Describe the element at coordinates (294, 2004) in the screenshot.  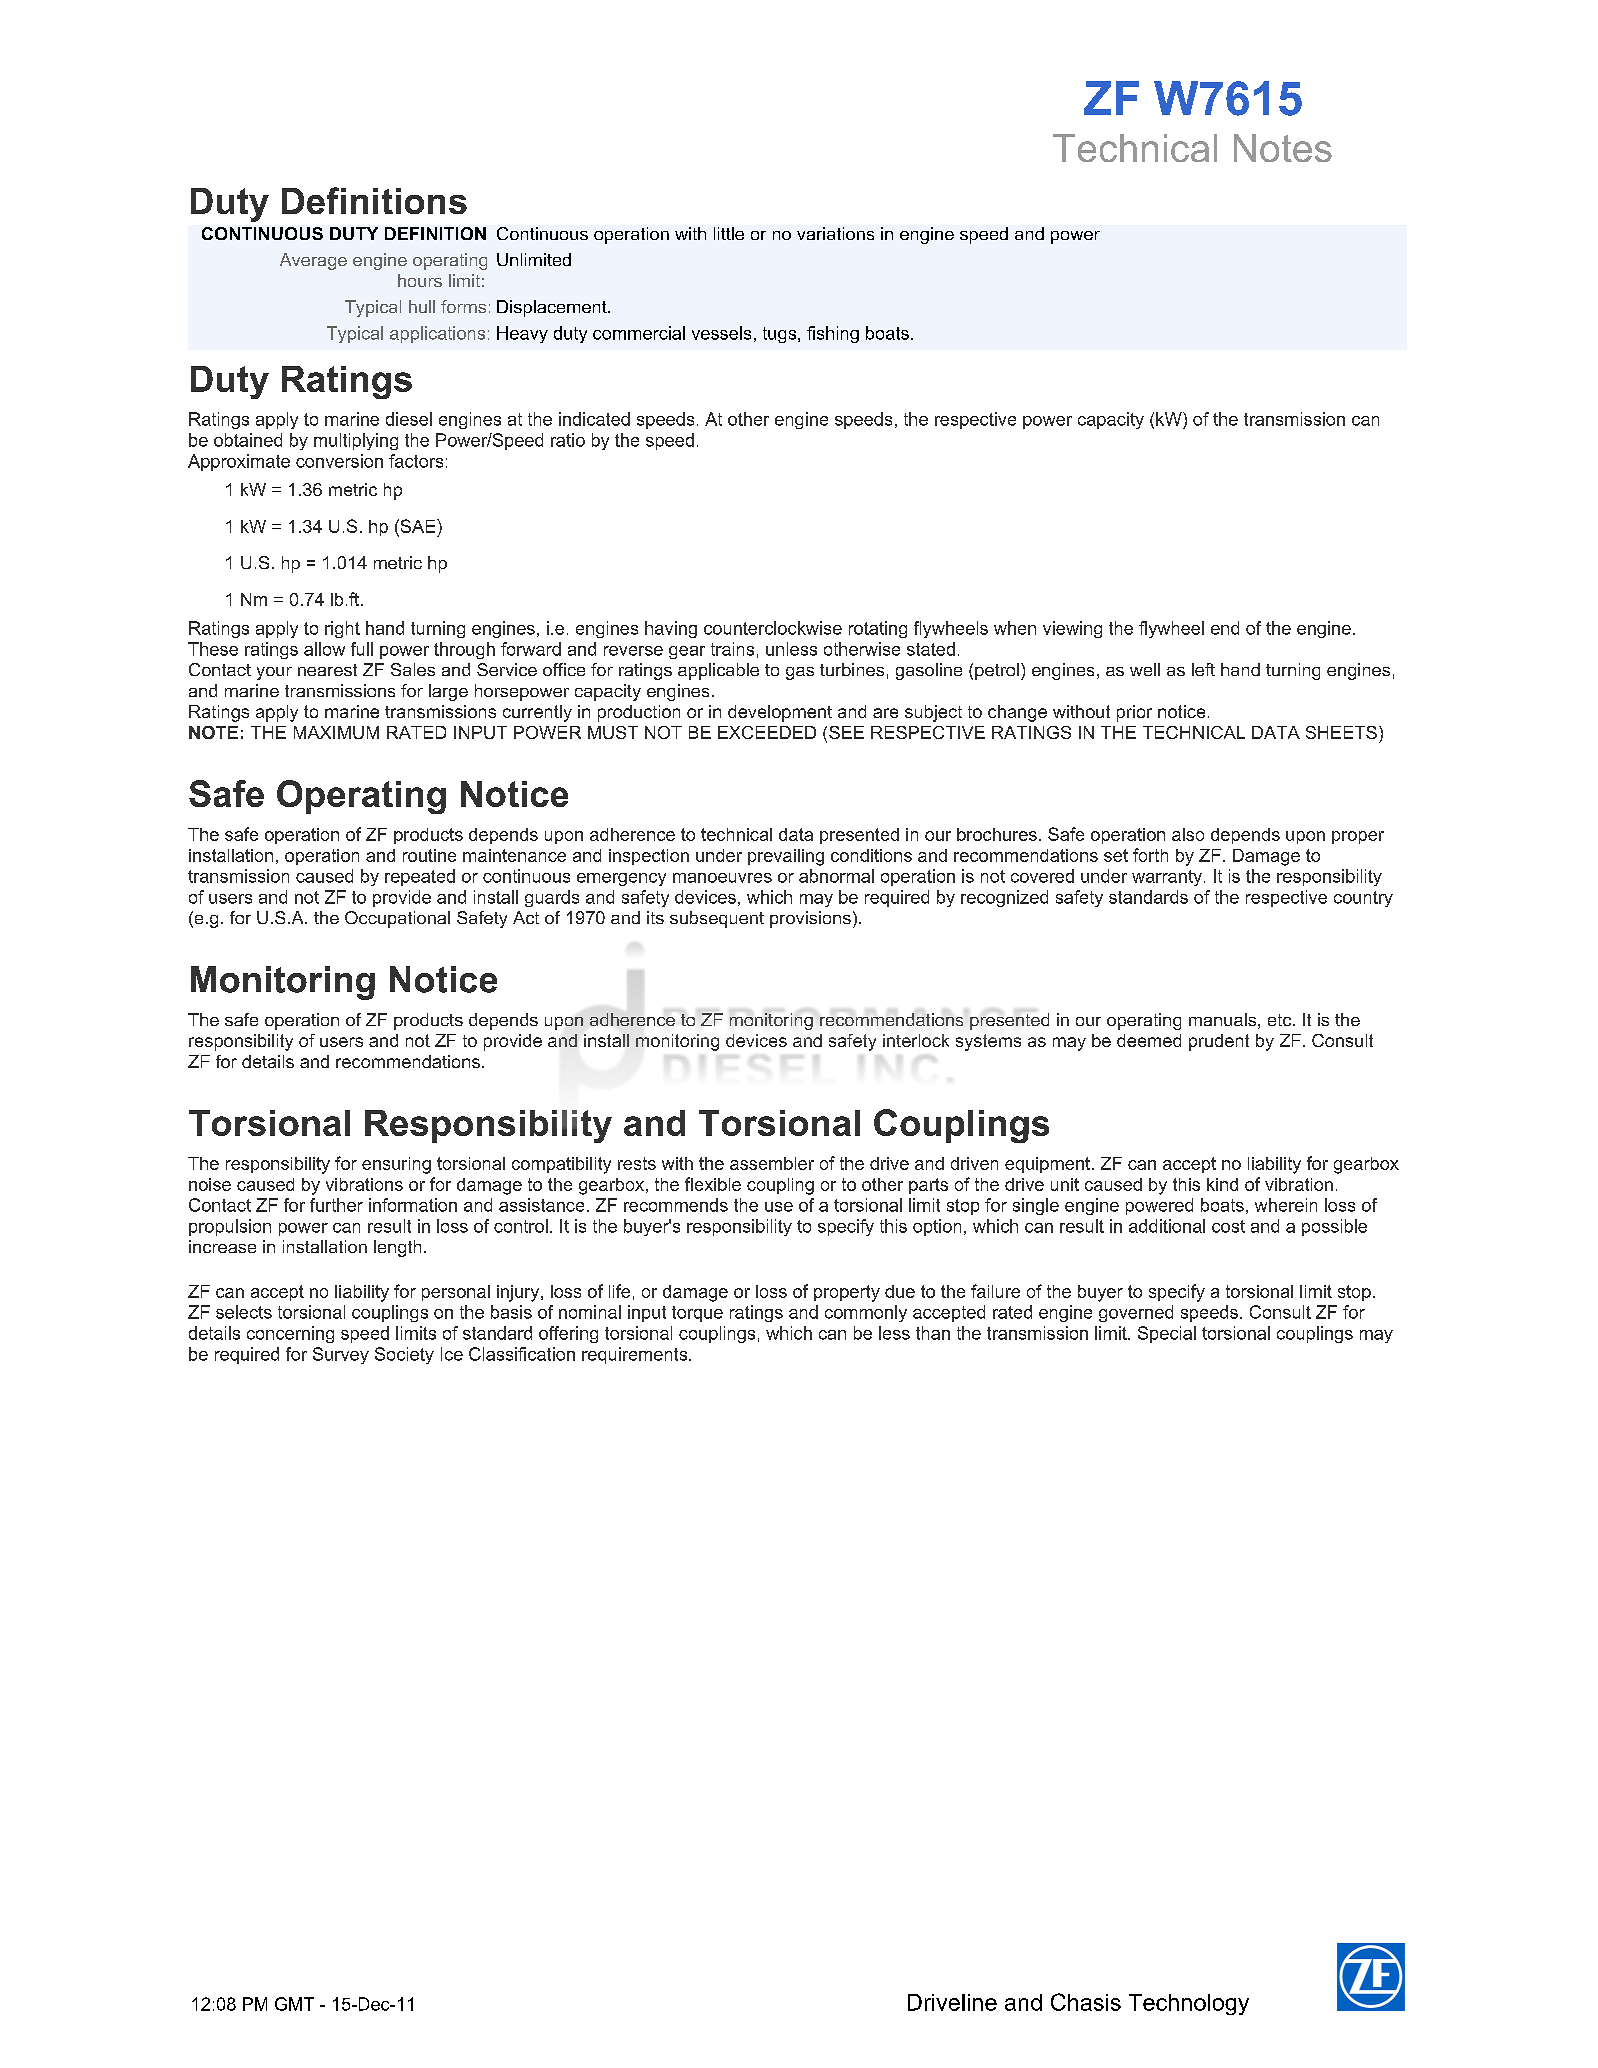
I see `GMT` at that location.
